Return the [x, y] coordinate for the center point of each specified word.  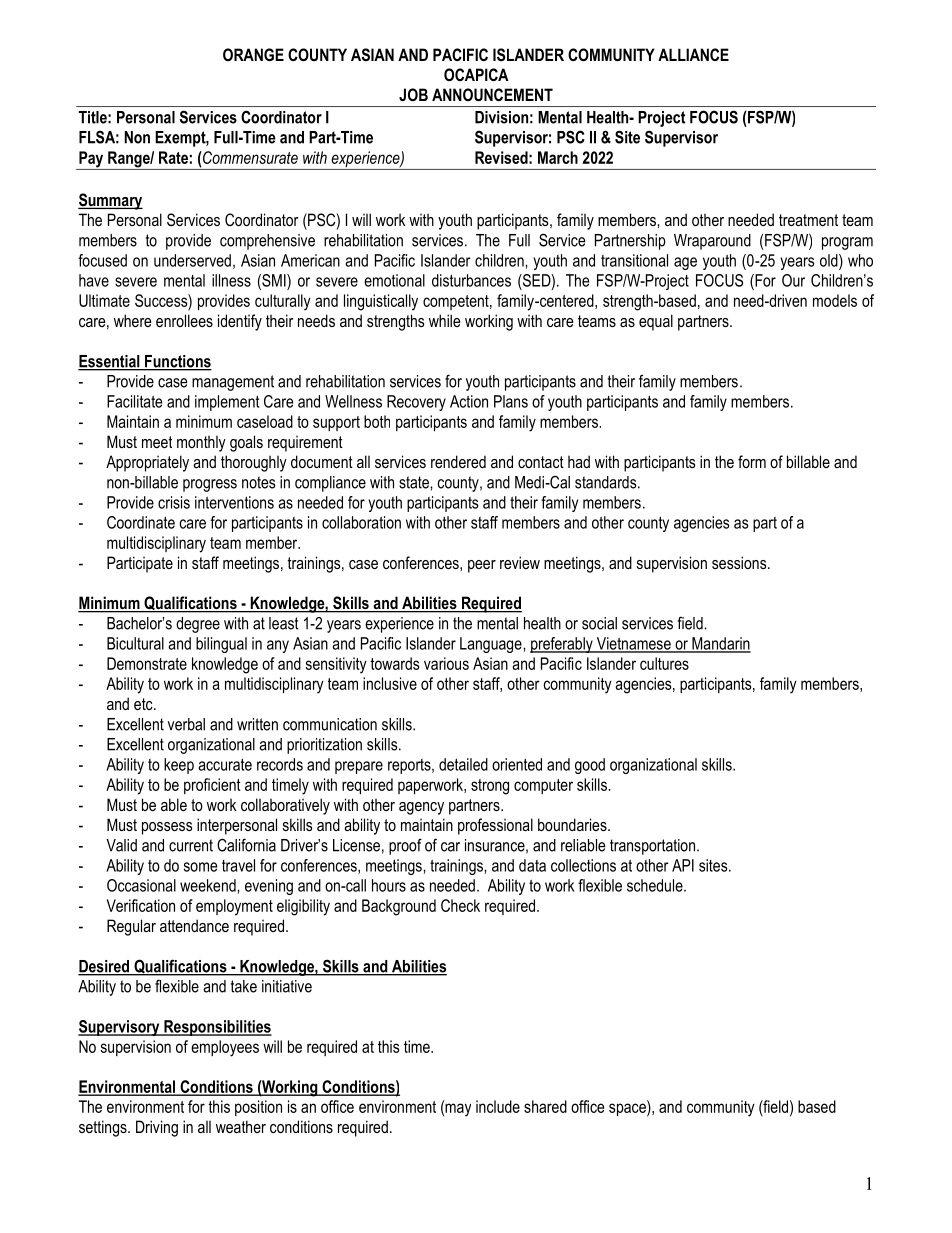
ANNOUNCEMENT [492, 94]
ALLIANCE [693, 54]
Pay [91, 160]
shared [545, 1106]
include [498, 1106]
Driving [157, 1128]
